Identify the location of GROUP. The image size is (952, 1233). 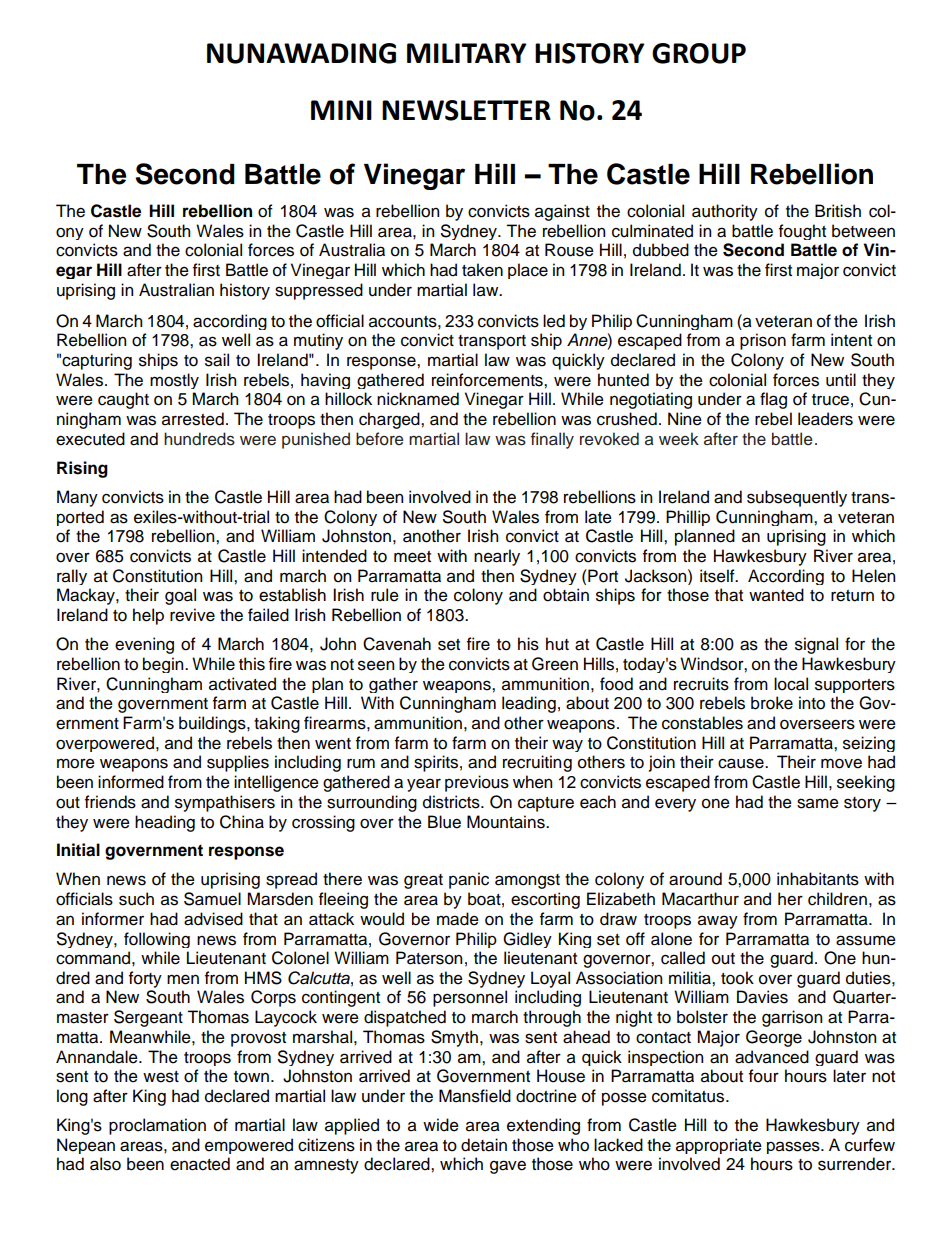
(699, 53).
